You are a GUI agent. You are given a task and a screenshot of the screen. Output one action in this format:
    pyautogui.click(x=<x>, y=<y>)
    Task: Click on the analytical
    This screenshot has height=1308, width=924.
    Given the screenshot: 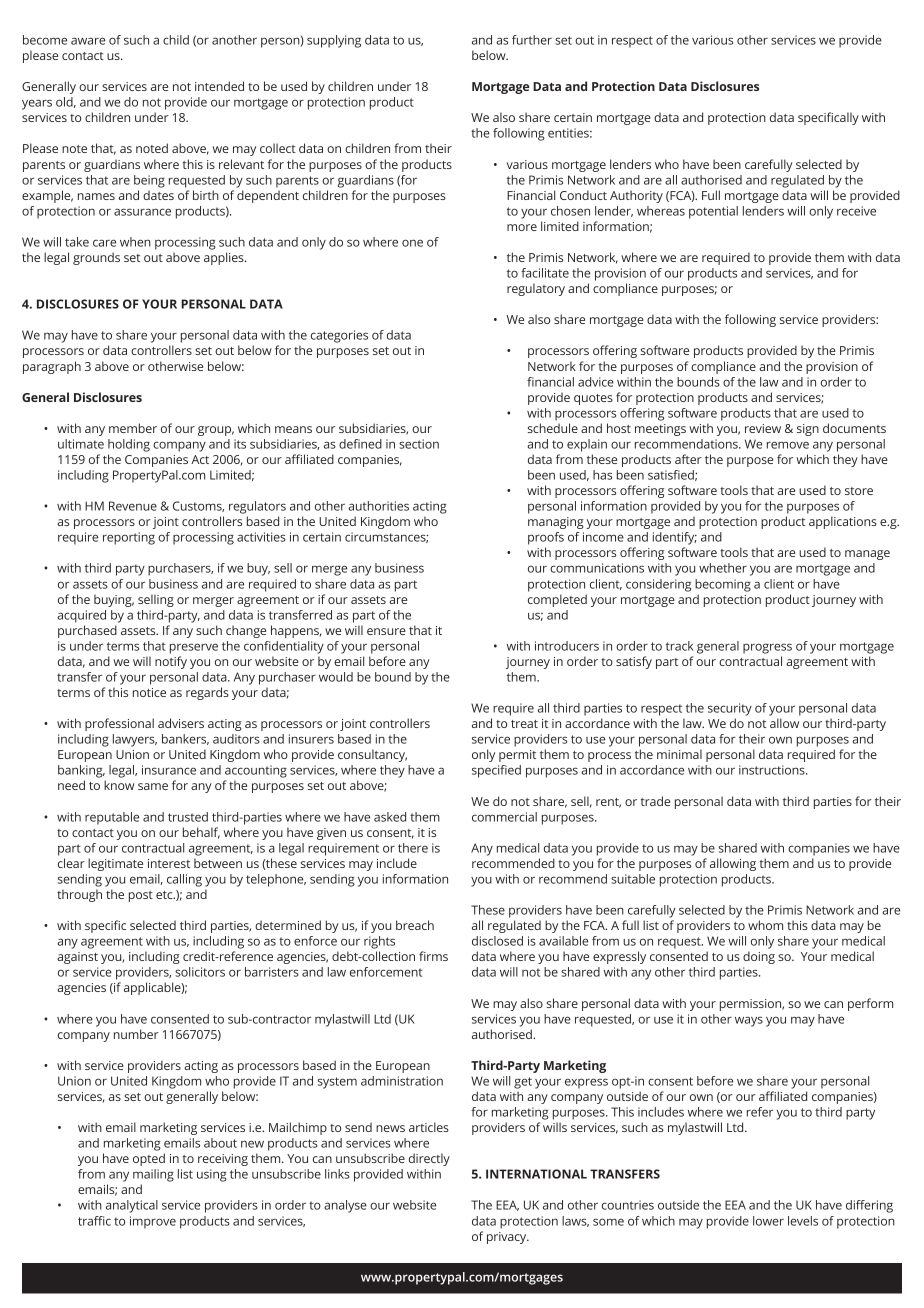 What is the action you would take?
    pyautogui.click(x=132, y=1206)
